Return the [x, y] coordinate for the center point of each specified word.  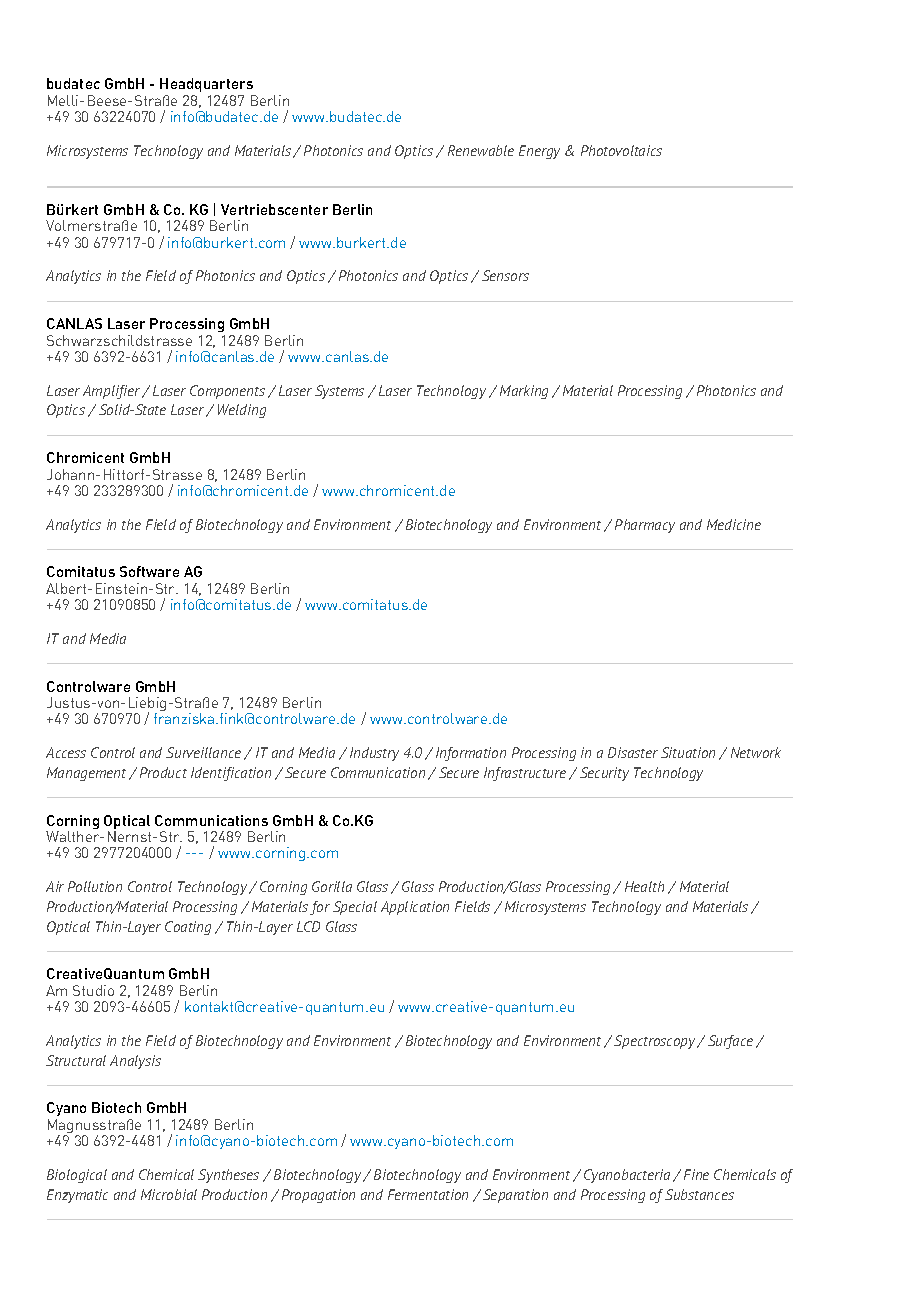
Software [149, 571]
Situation [688, 752]
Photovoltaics [621, 150]
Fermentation [428, 1194]
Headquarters [206, 85]
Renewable [481, 150]
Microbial [169, 1194]
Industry [374, 754]
